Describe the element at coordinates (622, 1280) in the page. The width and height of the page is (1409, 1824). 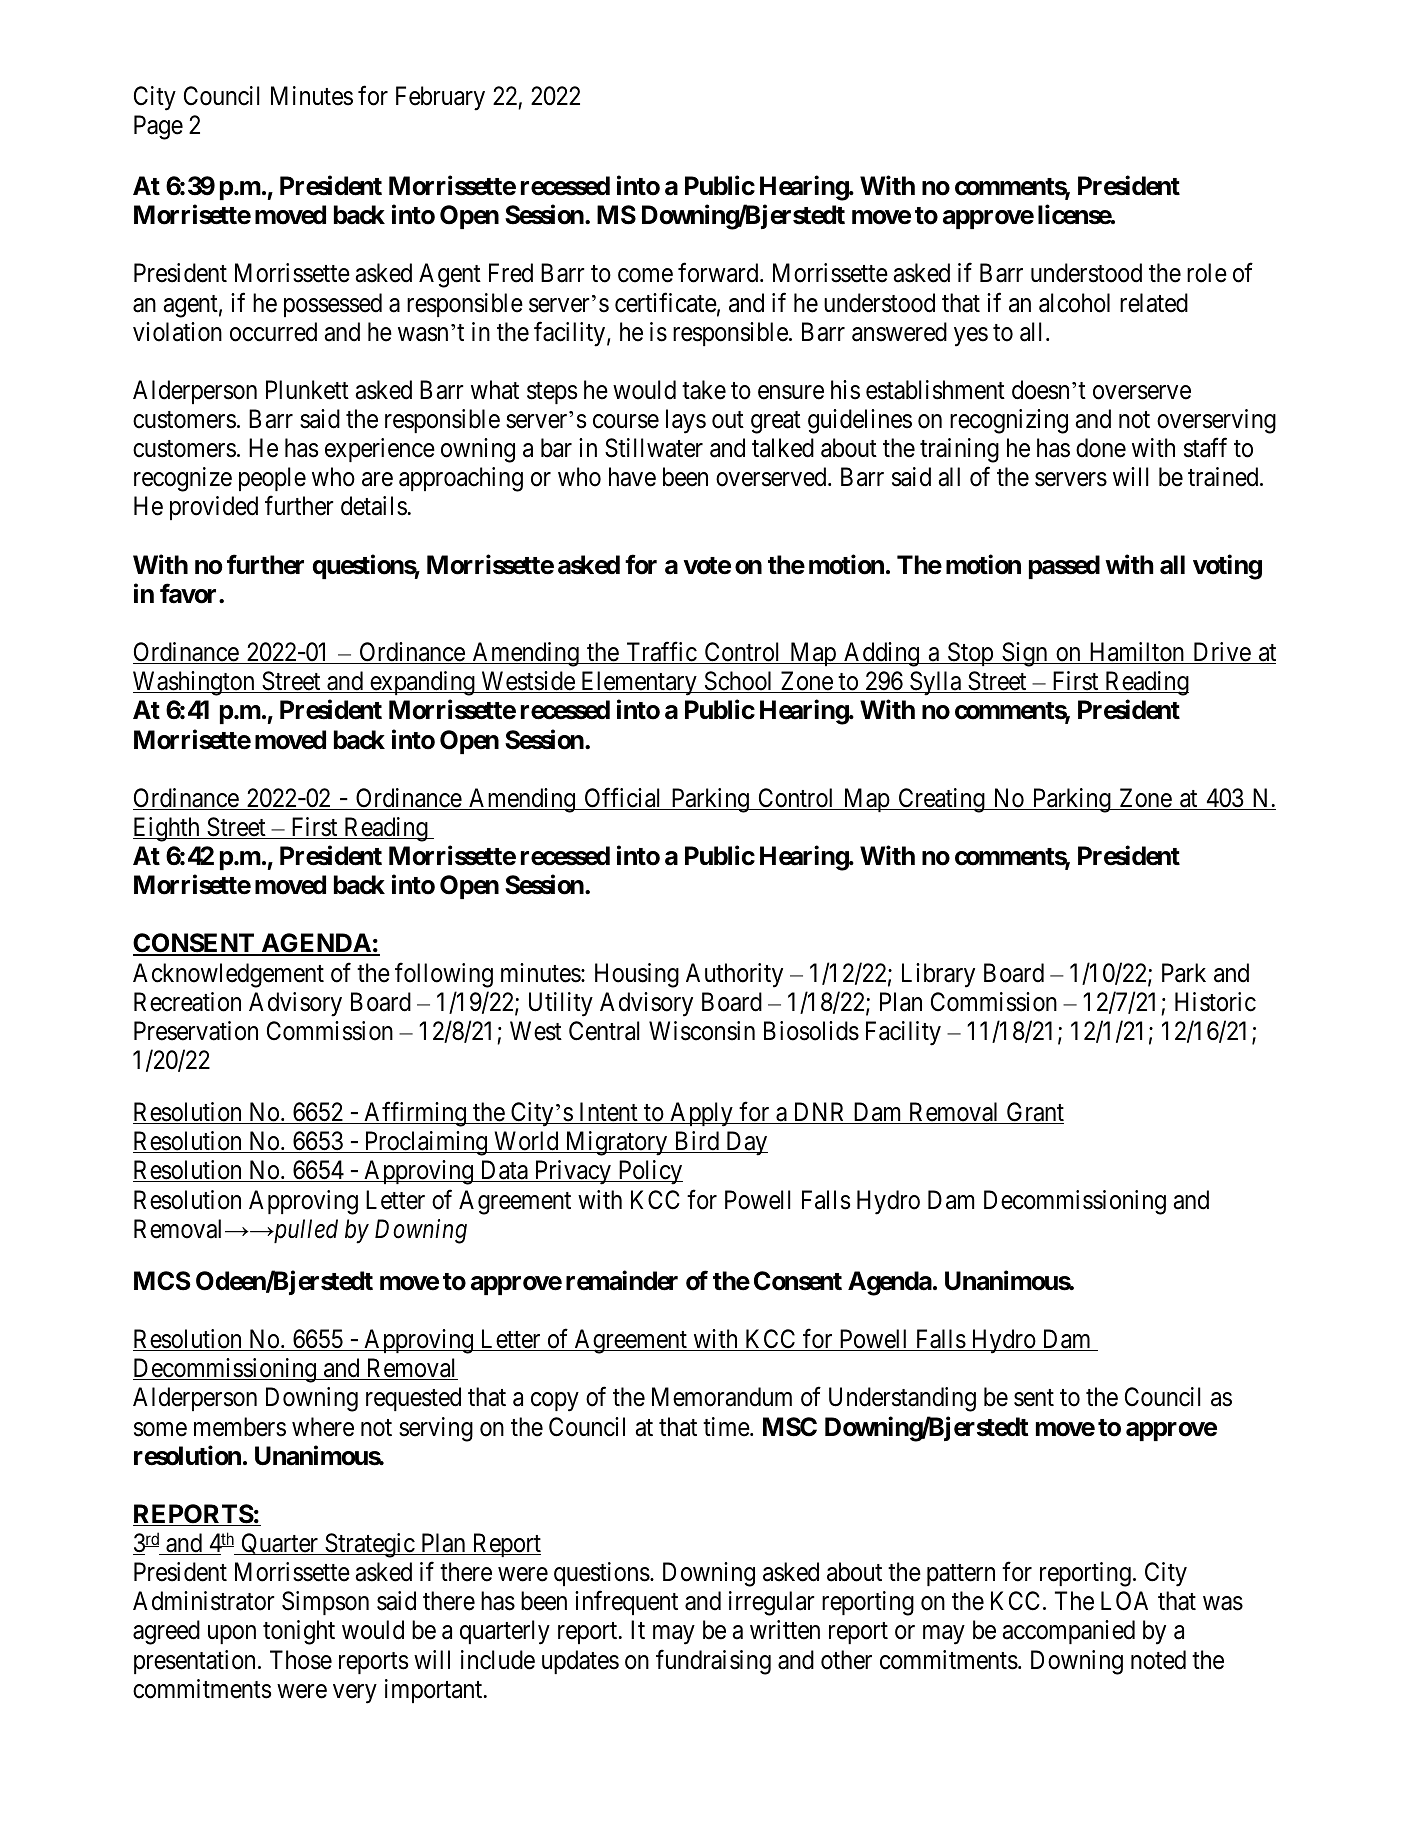
I see `remainder` at that location.
